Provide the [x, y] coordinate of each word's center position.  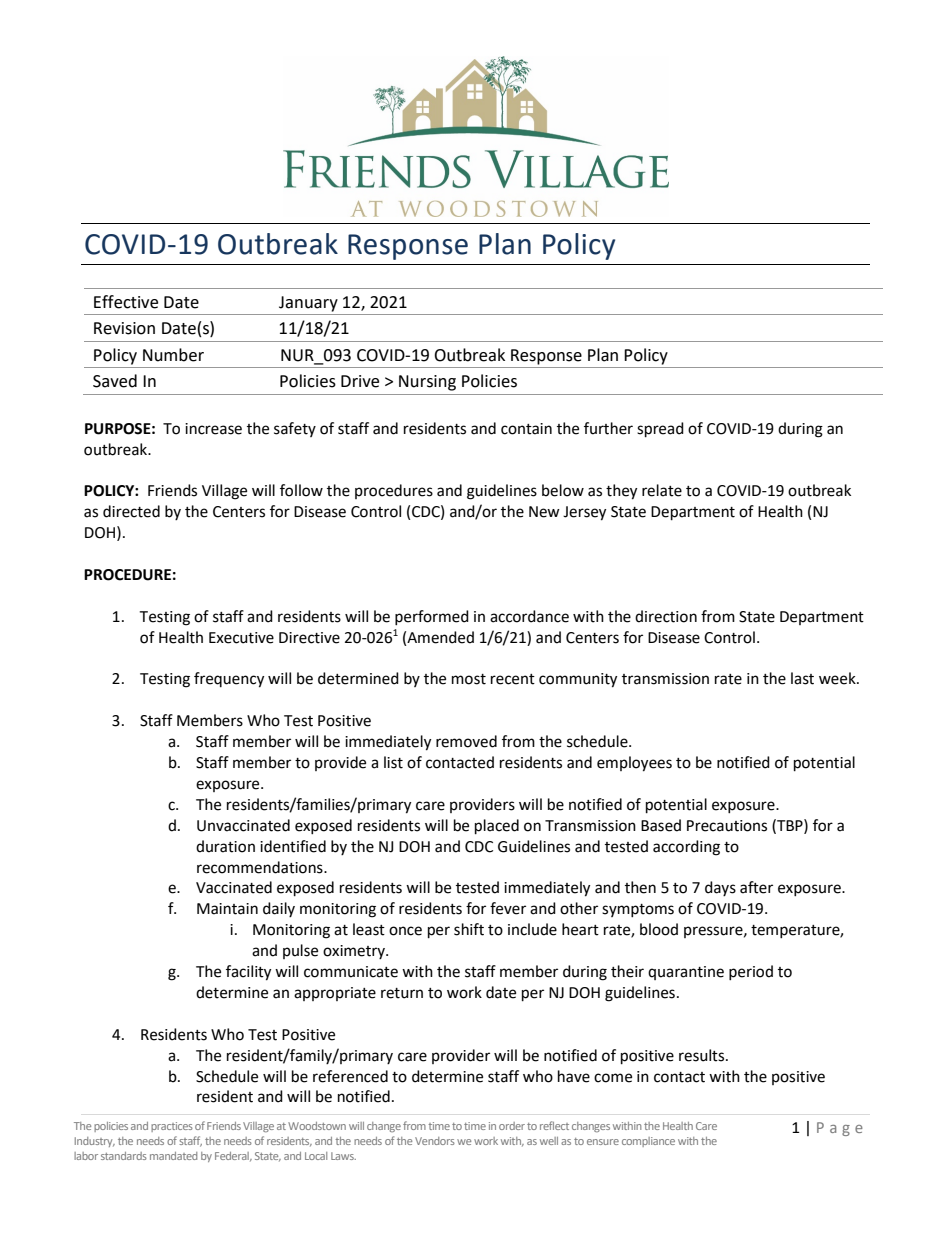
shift [469, 929]
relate [662, 490]
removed [466, 741]
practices [172, 1127]
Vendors [435, 1141]
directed [131, 511]
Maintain [227, 909]
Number [173, 355]
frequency [229, 680]
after [756, 887]
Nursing [427, 383]
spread [660, 430]
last [802, 678]
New [544, 512]
